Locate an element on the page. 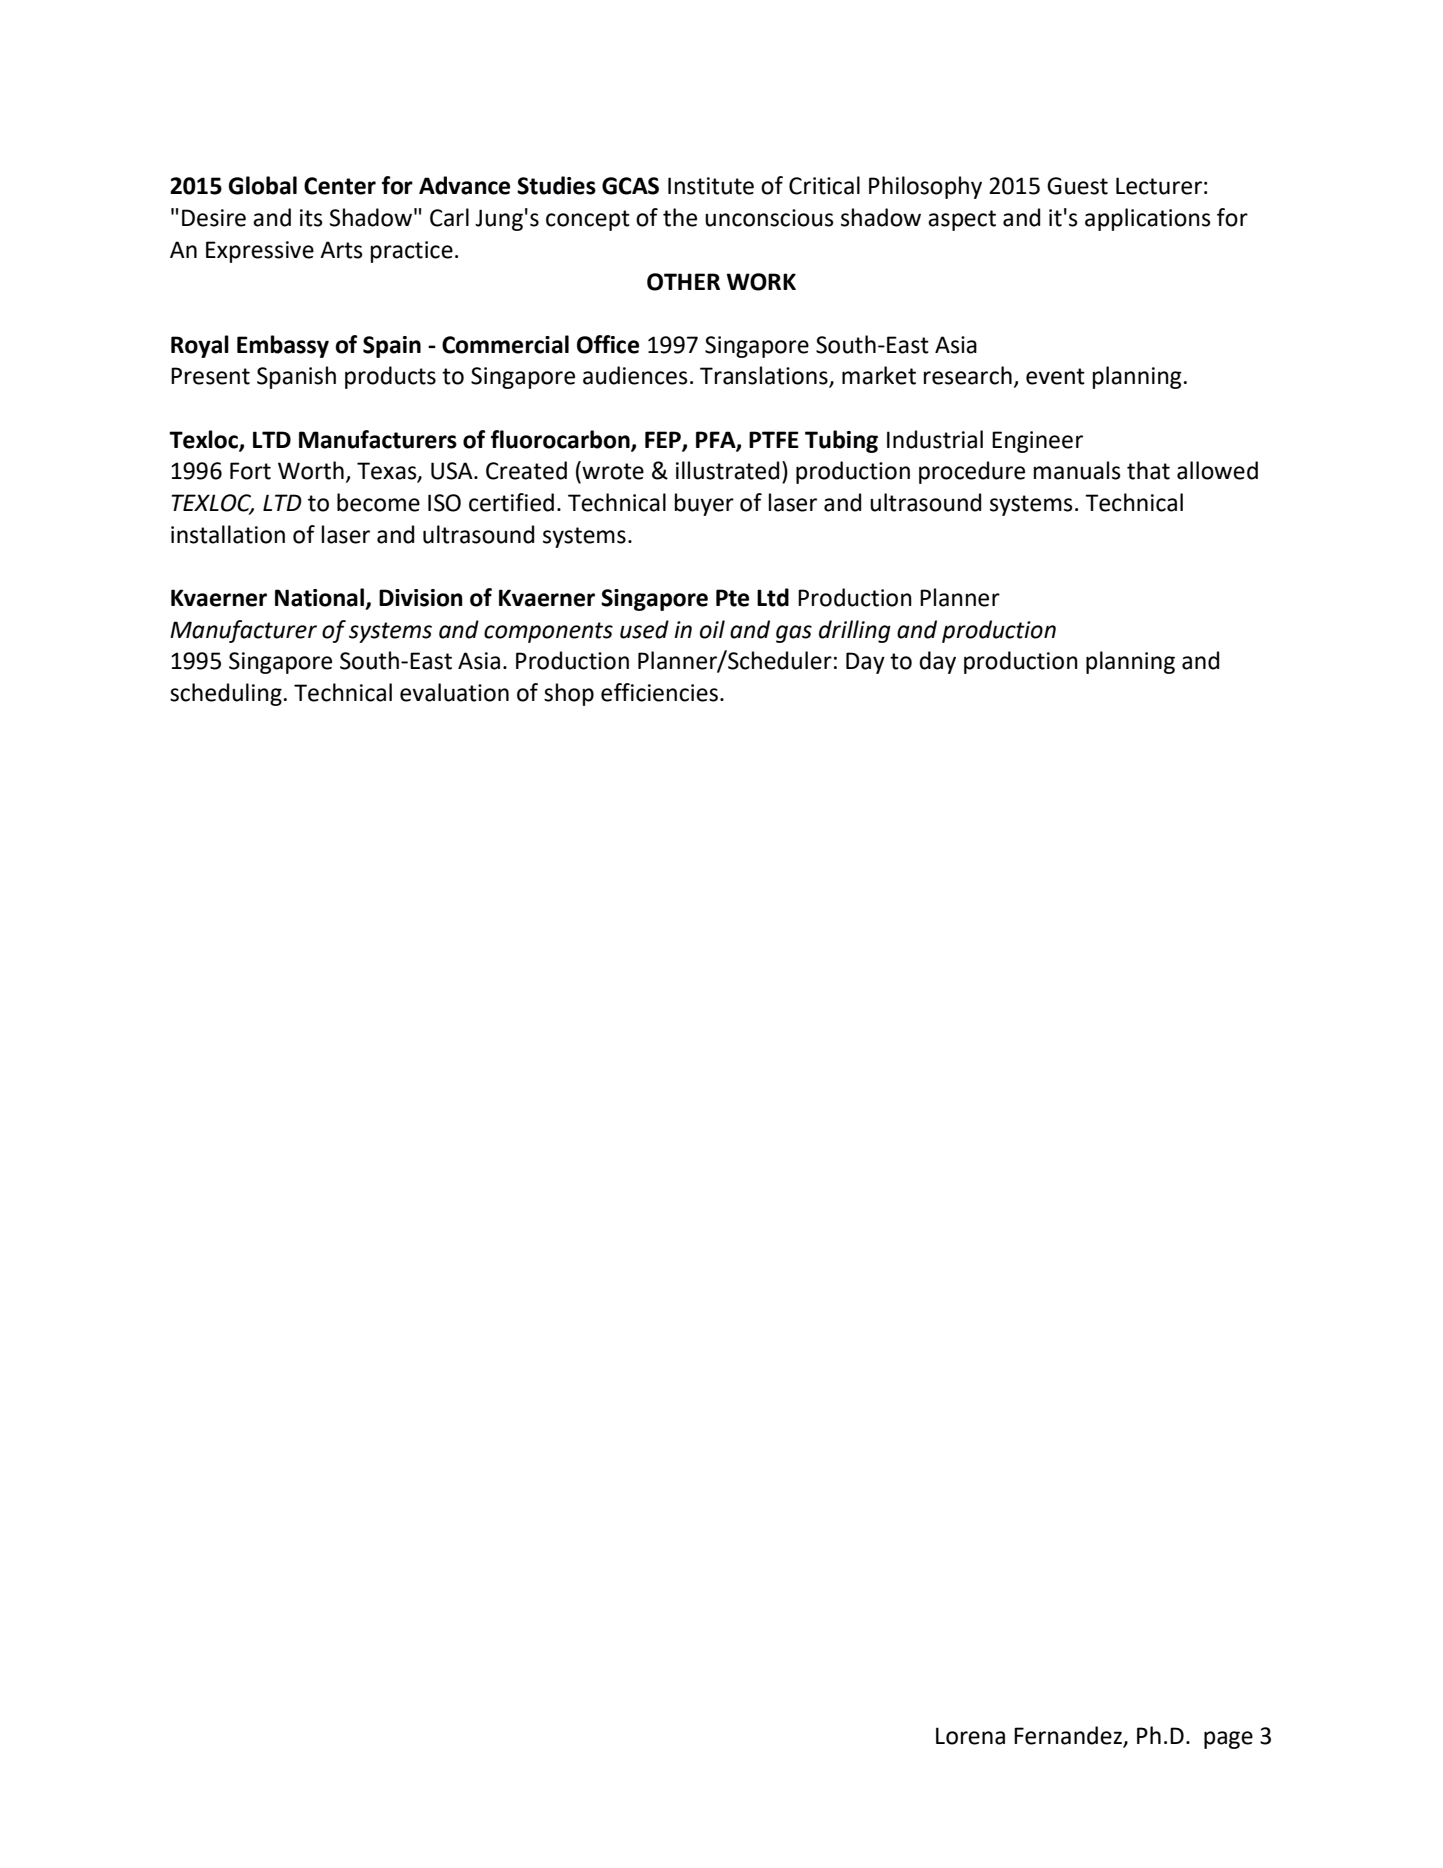  Fernandez is located at coordinates (1069, 1736).
